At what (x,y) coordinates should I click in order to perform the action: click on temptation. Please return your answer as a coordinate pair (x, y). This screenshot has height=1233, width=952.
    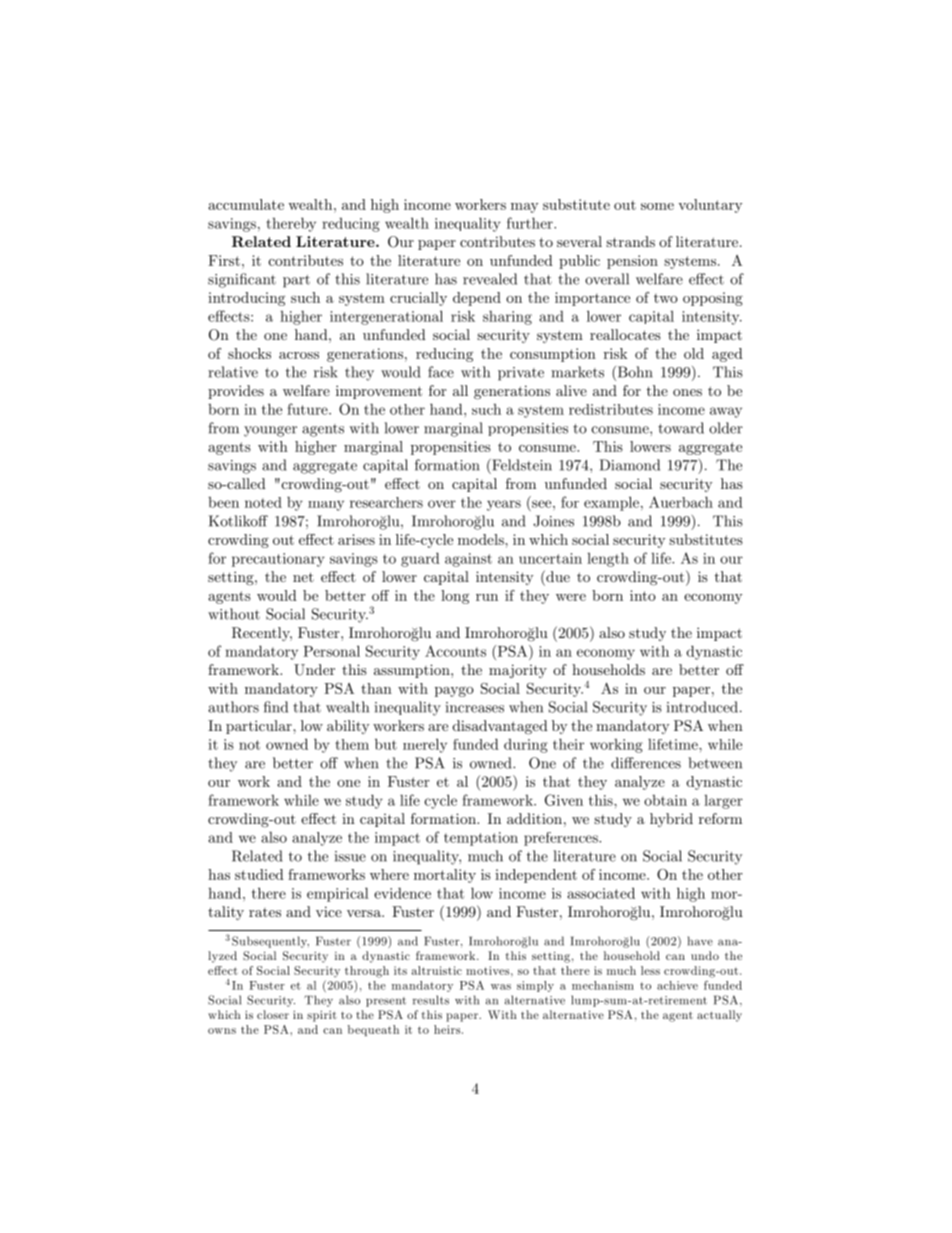
    Looking at the image, I should click on (481, 839).
